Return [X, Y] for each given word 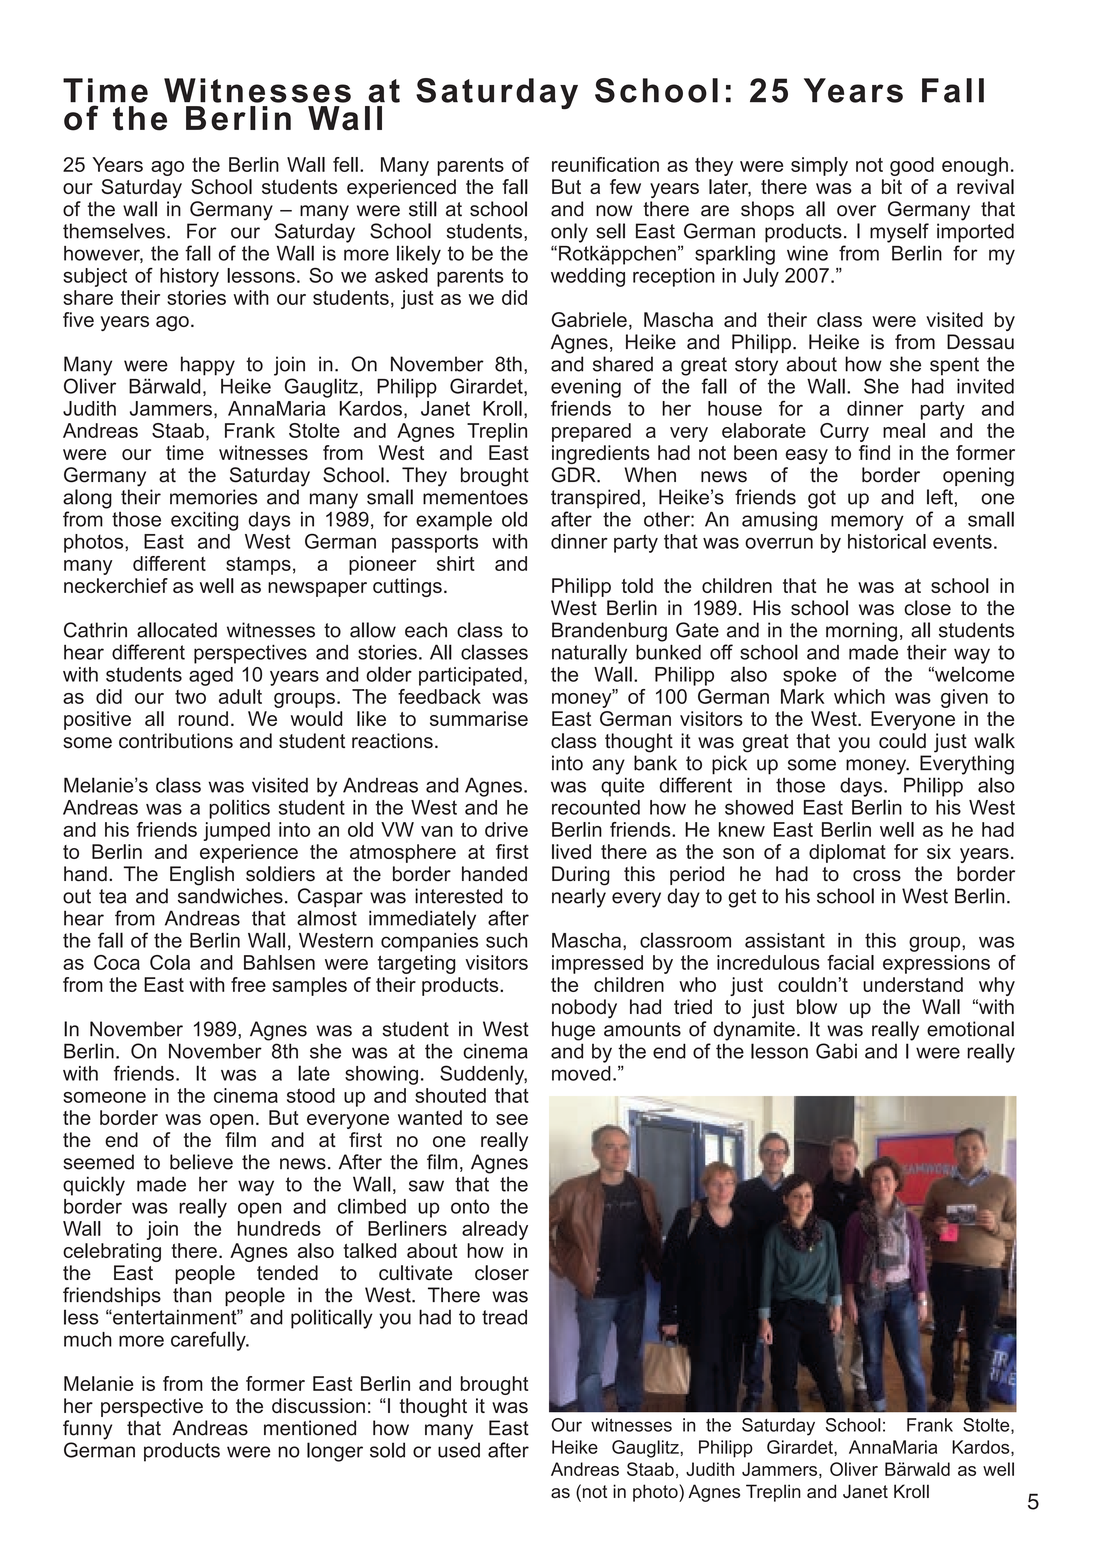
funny [87, 1430]
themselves [114, 231]
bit [892, 186]
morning [861, 632]
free [248, 984]
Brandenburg [609, 632]
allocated [177, 630]
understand [913, 984]
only [569, 233]
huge [573, 1031]
